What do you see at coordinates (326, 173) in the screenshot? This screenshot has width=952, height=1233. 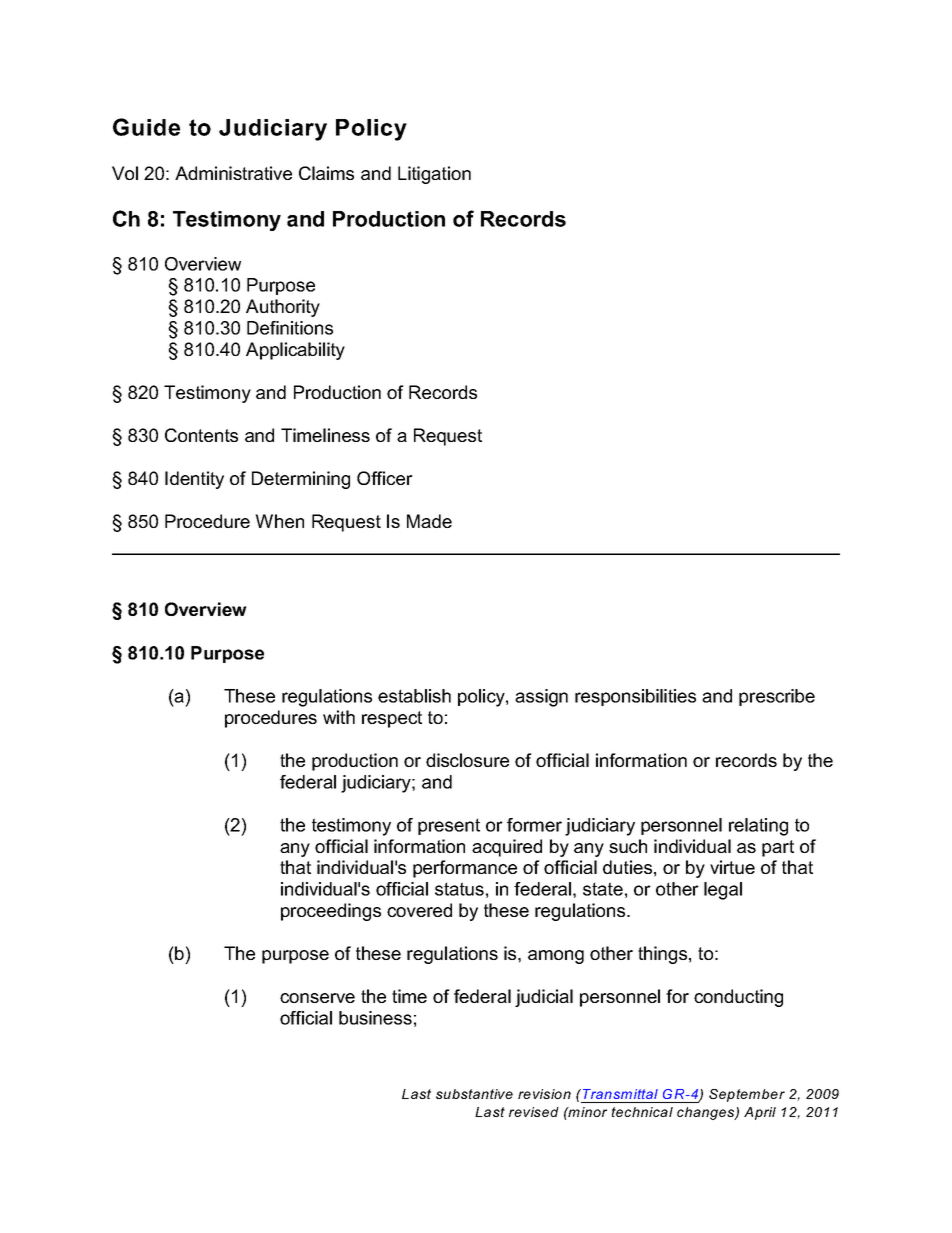 I see `Claims` at bounding box center [326, 173].
